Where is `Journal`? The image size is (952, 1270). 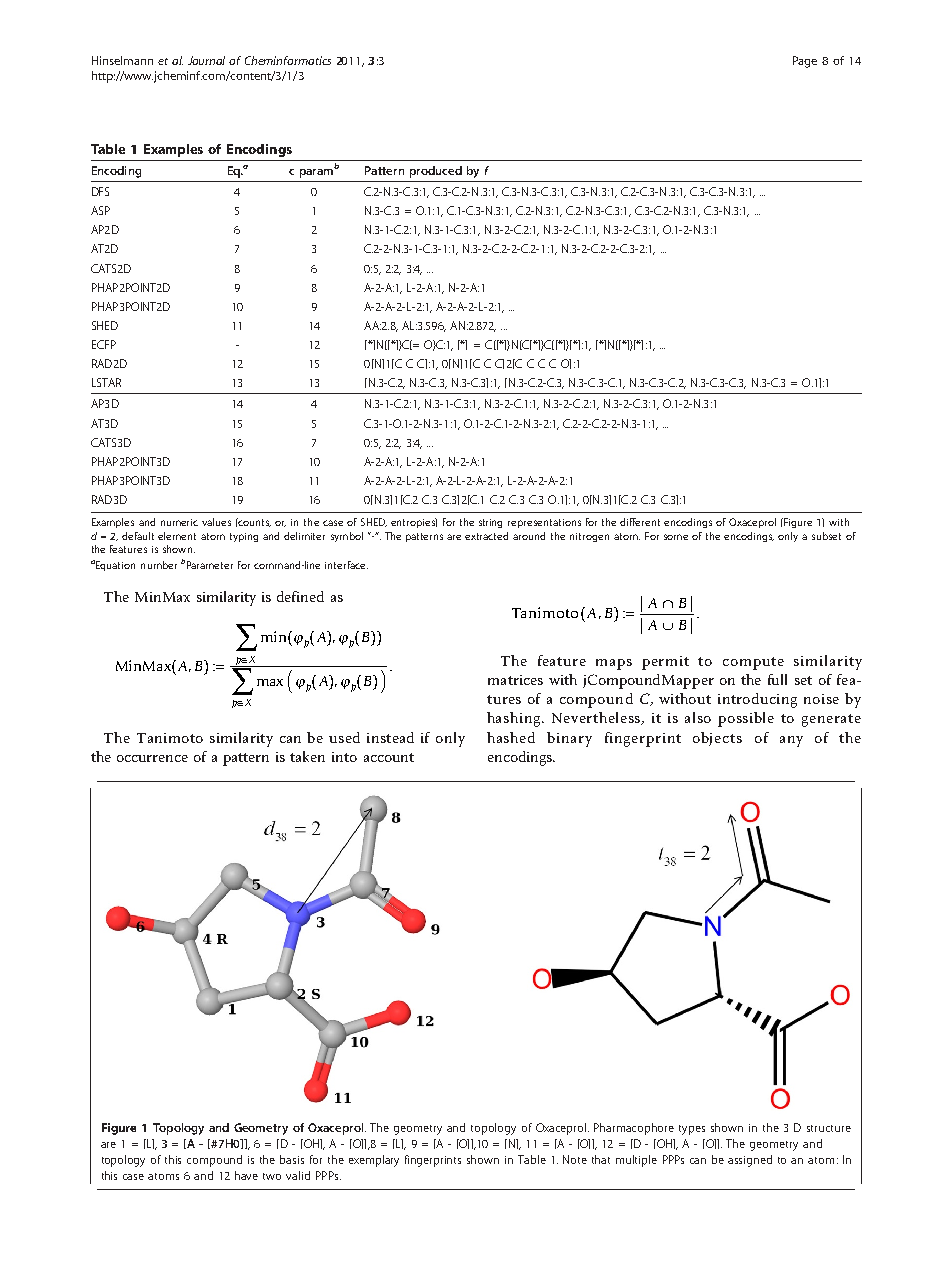 Journal is located at coordinates (206, 60).
